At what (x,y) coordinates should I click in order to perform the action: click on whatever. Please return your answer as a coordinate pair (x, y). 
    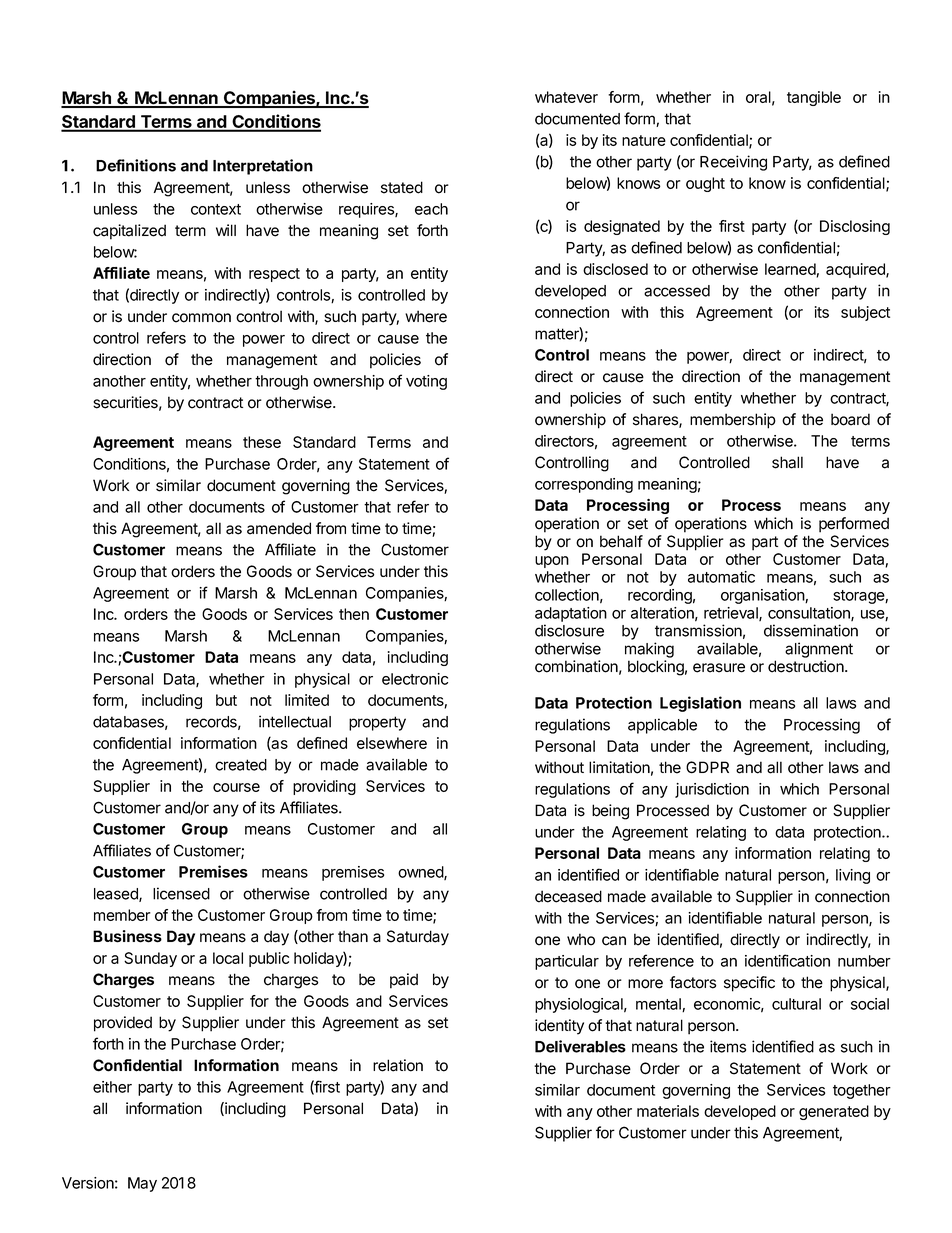
    Looking at the image, I should click on (566, 97).
